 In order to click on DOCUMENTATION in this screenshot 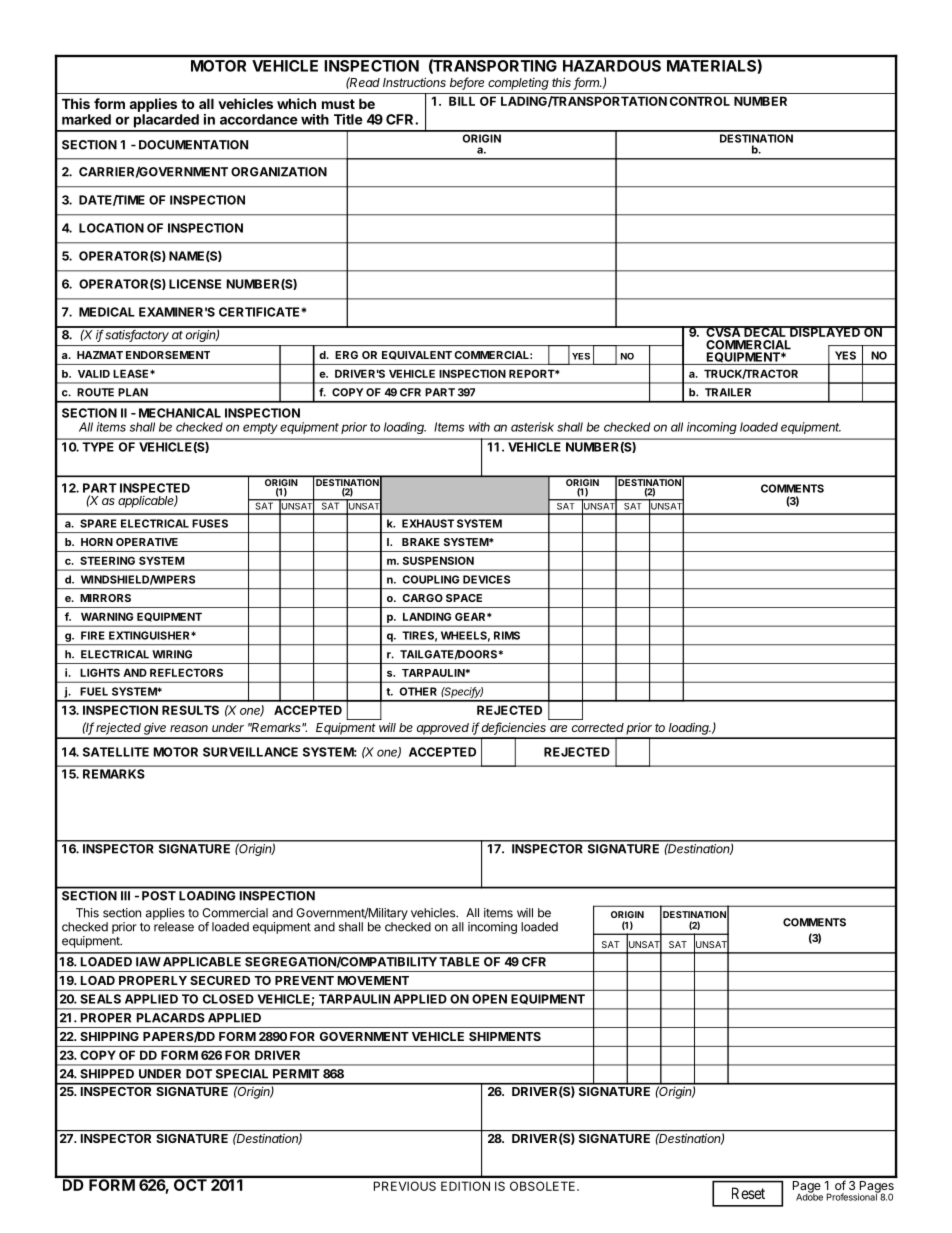, I will do `click(193, 145)`.
